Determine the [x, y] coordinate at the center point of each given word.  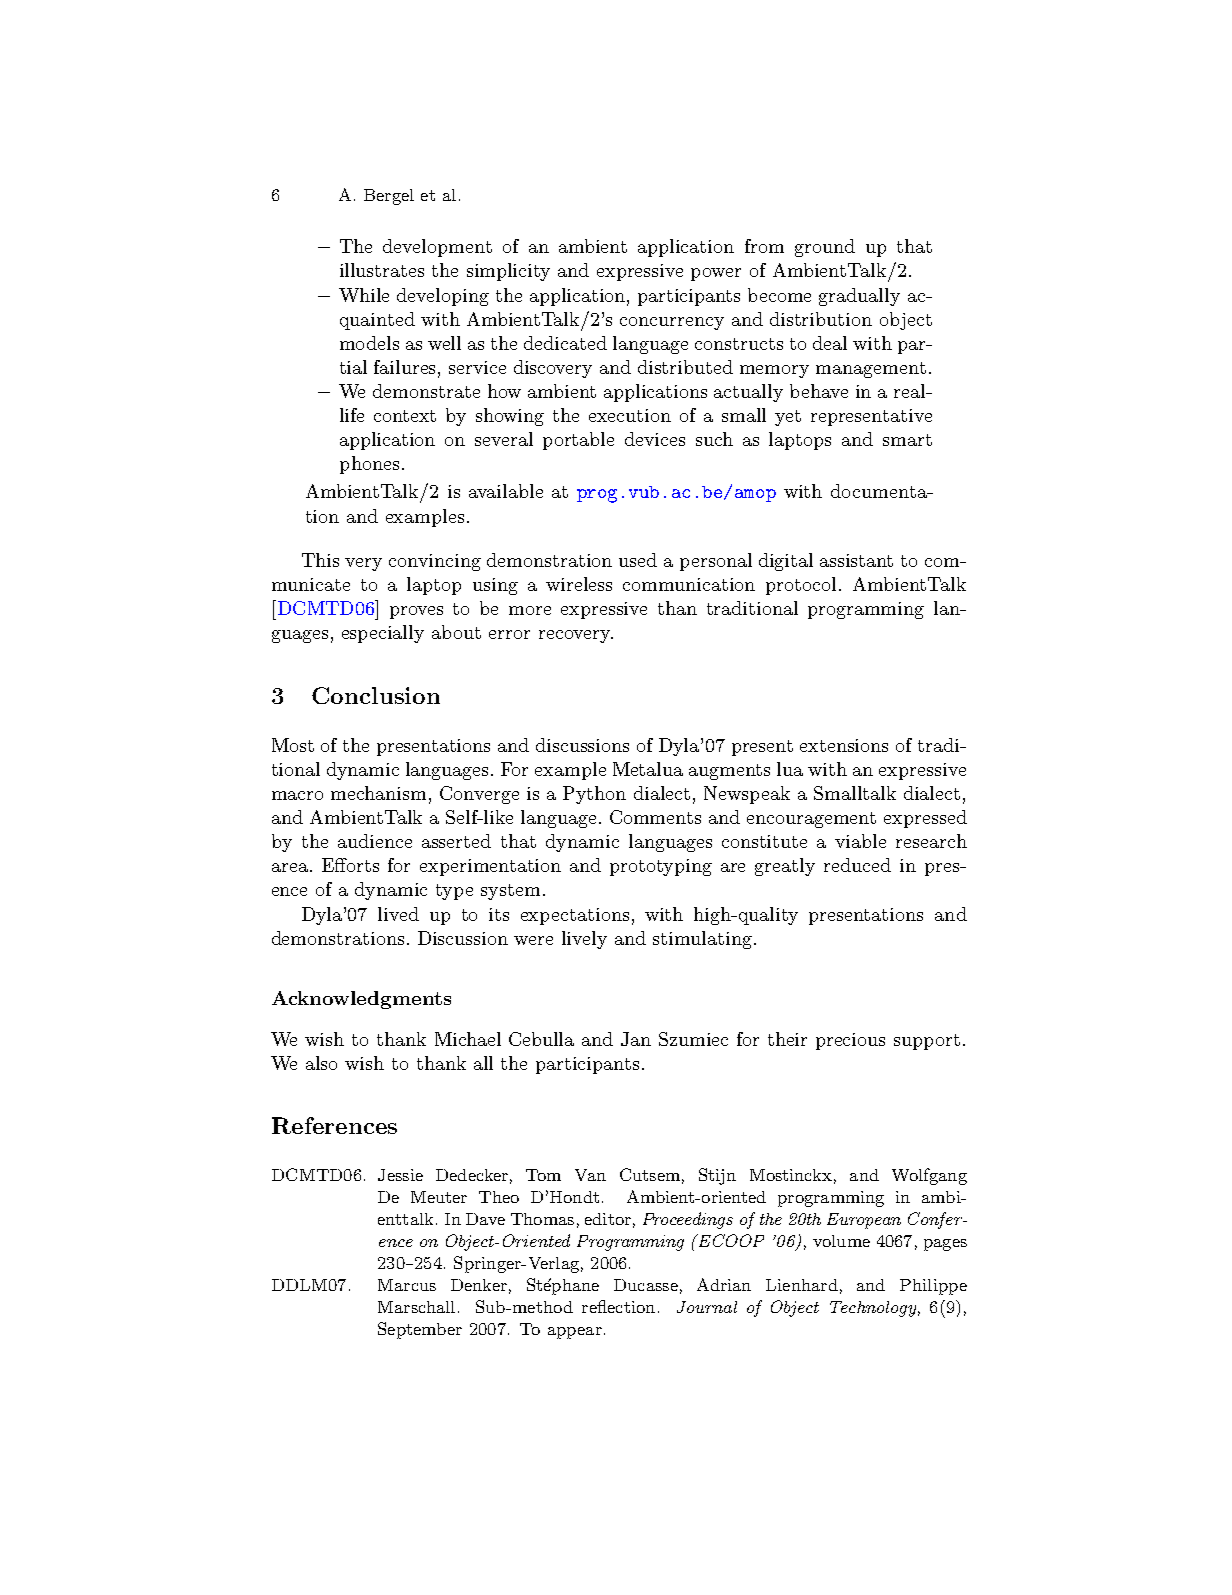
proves [416, 612]
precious [850, 1041]
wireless [579, 584]
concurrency [672, 323]
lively [584, 940]
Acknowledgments [361, 1000]
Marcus [407, 1285]
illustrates [382, 270]
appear [575, 1333]
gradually [859, 297]
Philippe [933, 1287]
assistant [856, 560]
